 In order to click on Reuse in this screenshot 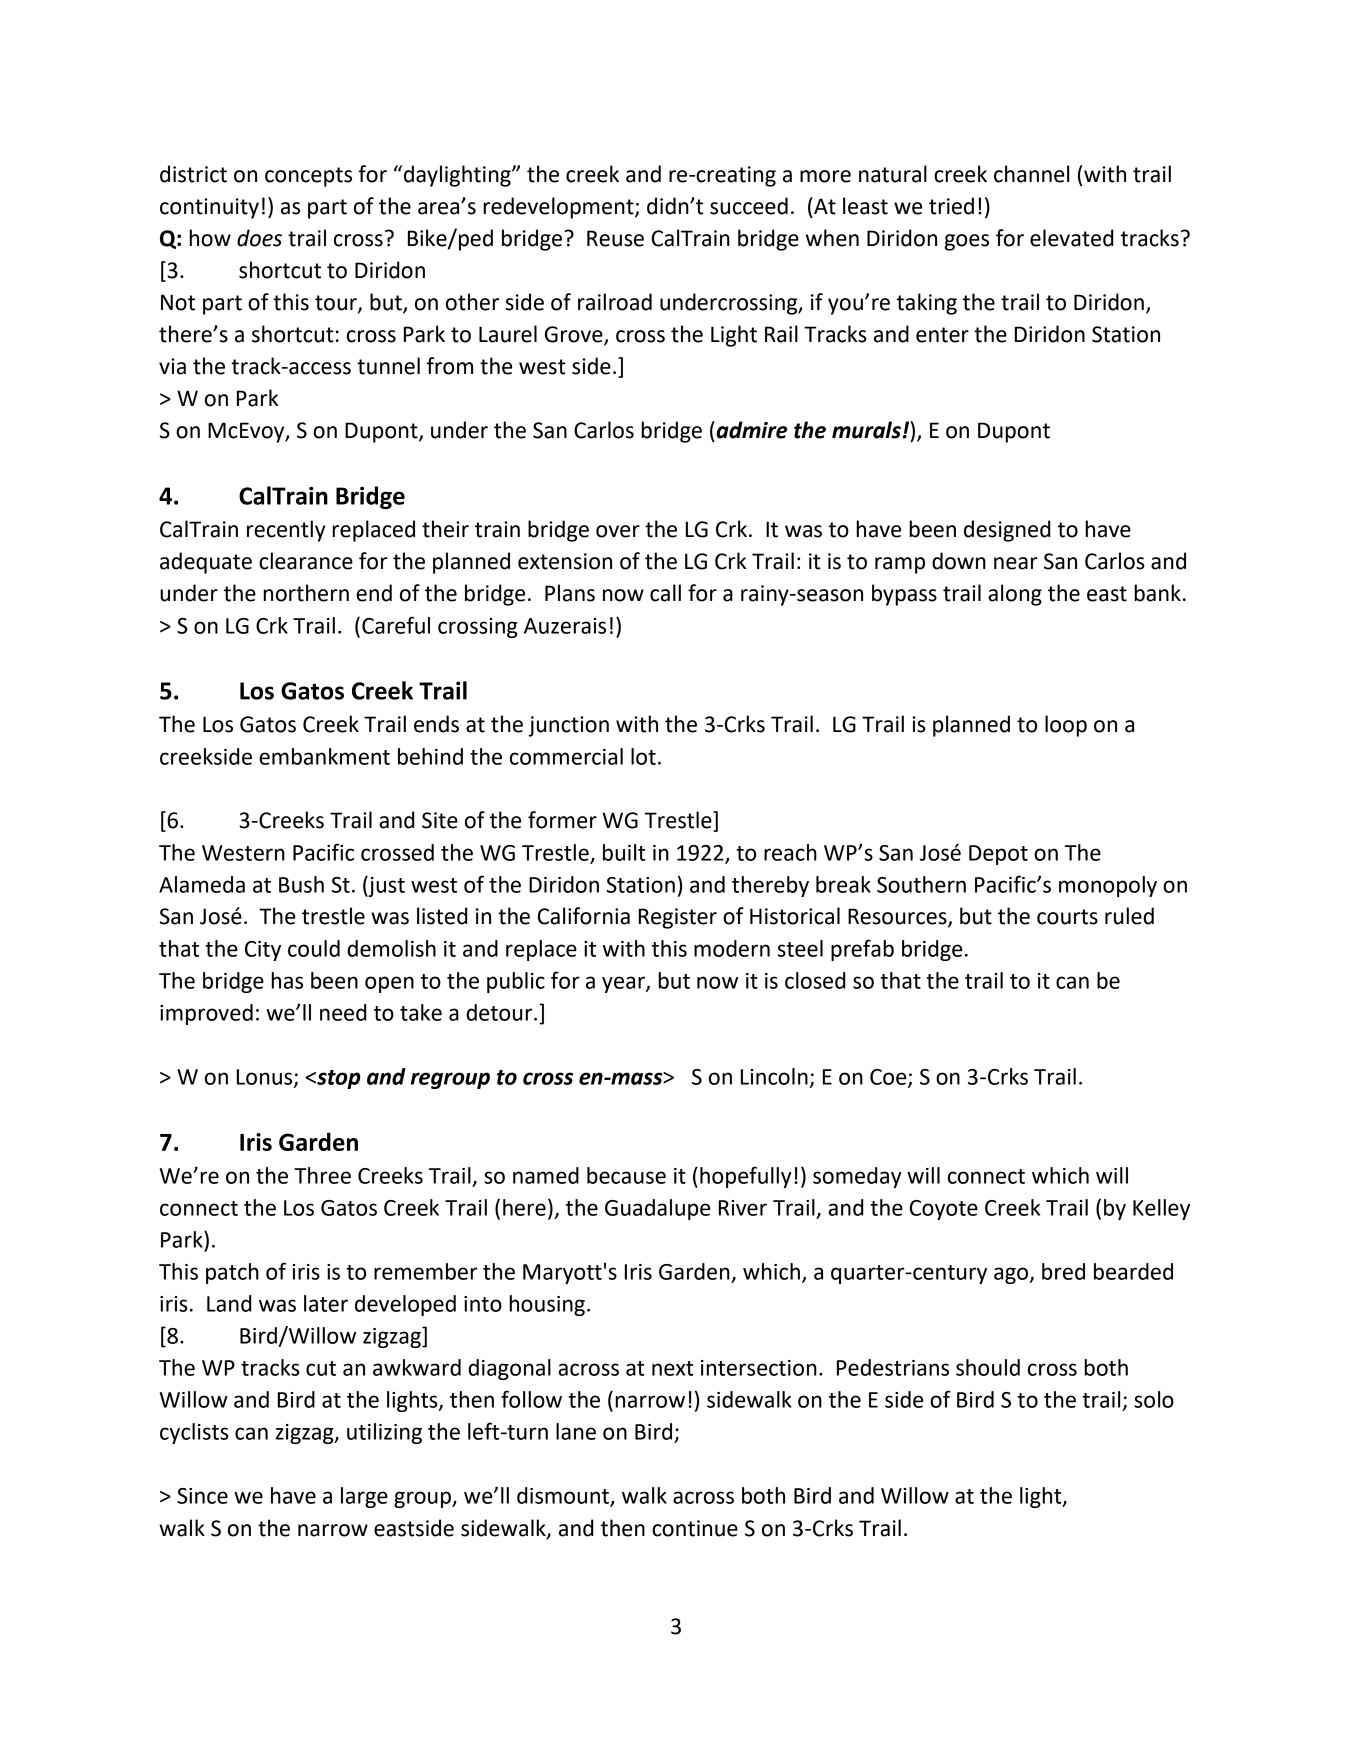, I will do `click(615, 238)`.
